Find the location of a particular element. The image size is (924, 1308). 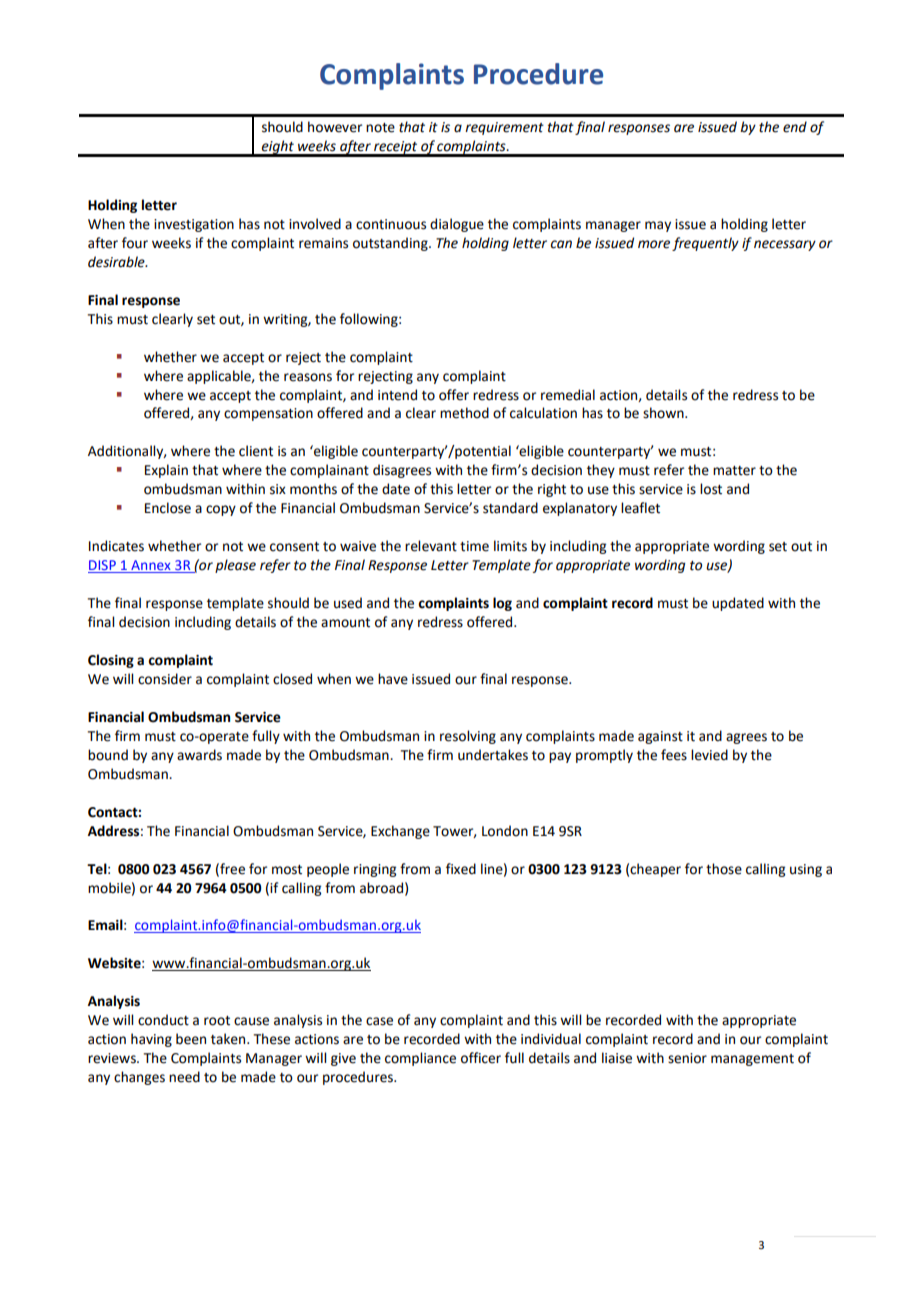

time is located at coordinates (474, 546).
